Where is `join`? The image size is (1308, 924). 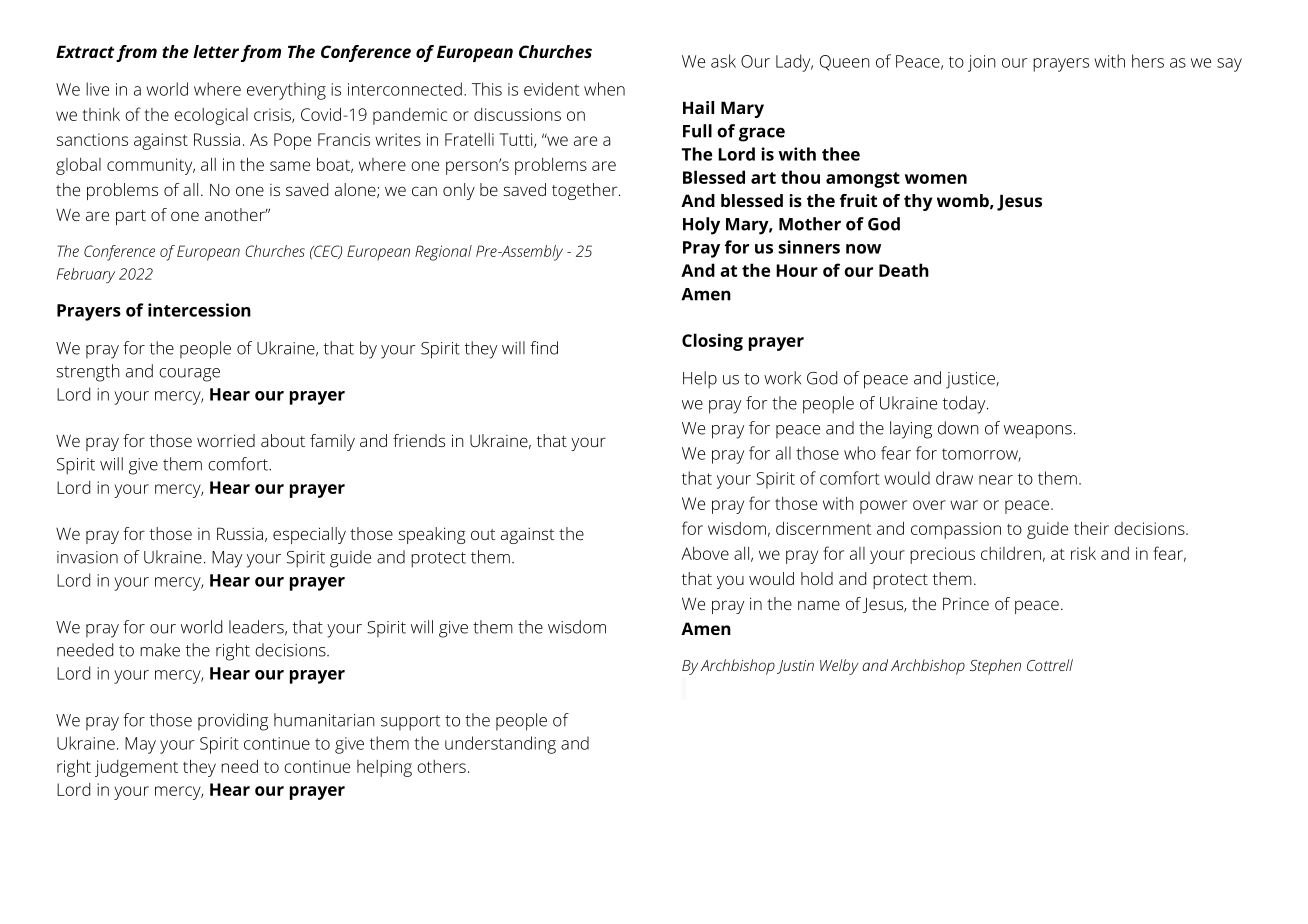
join is located at coordinates (982, 63).
